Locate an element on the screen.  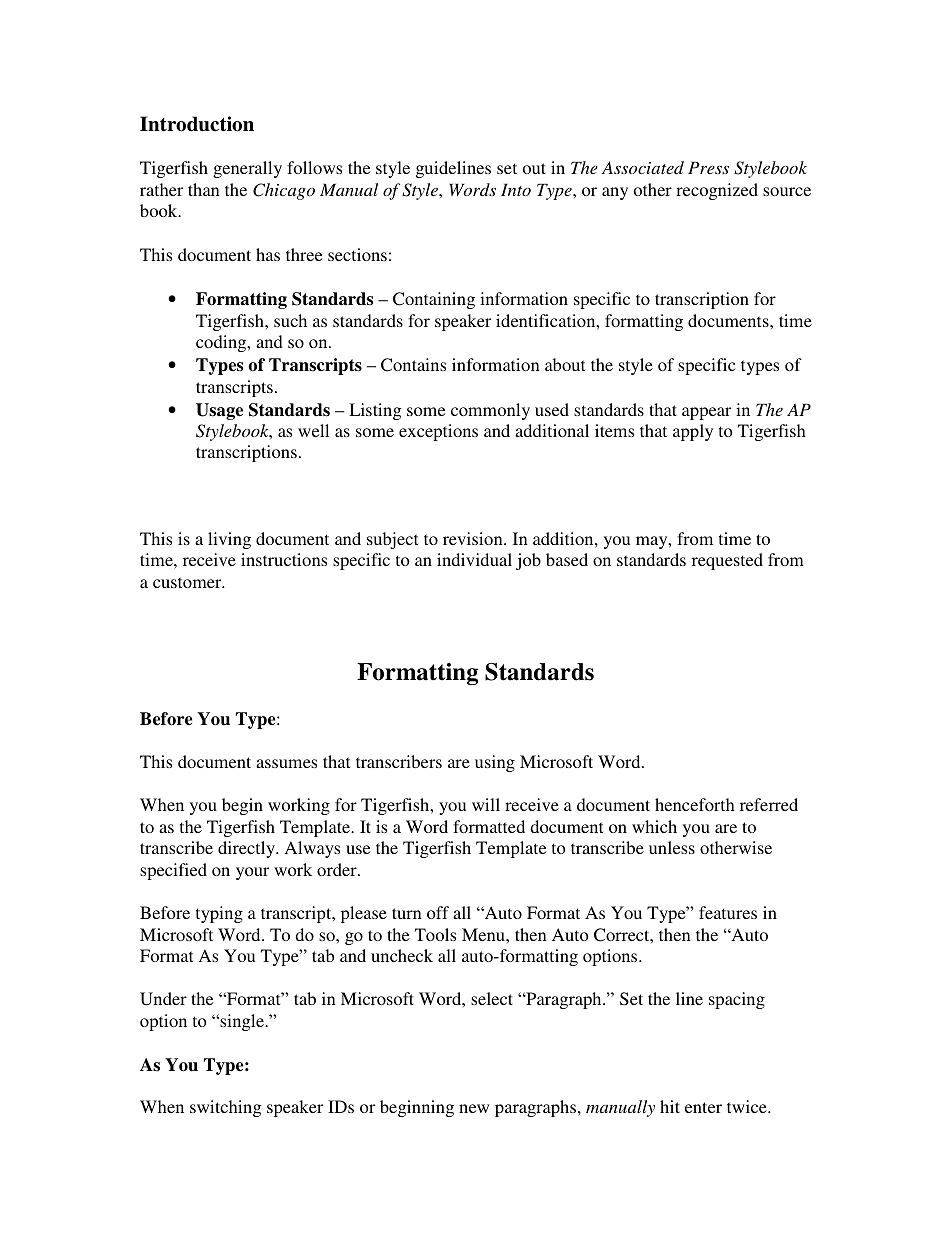
features is located at coordinates (728, 912).
